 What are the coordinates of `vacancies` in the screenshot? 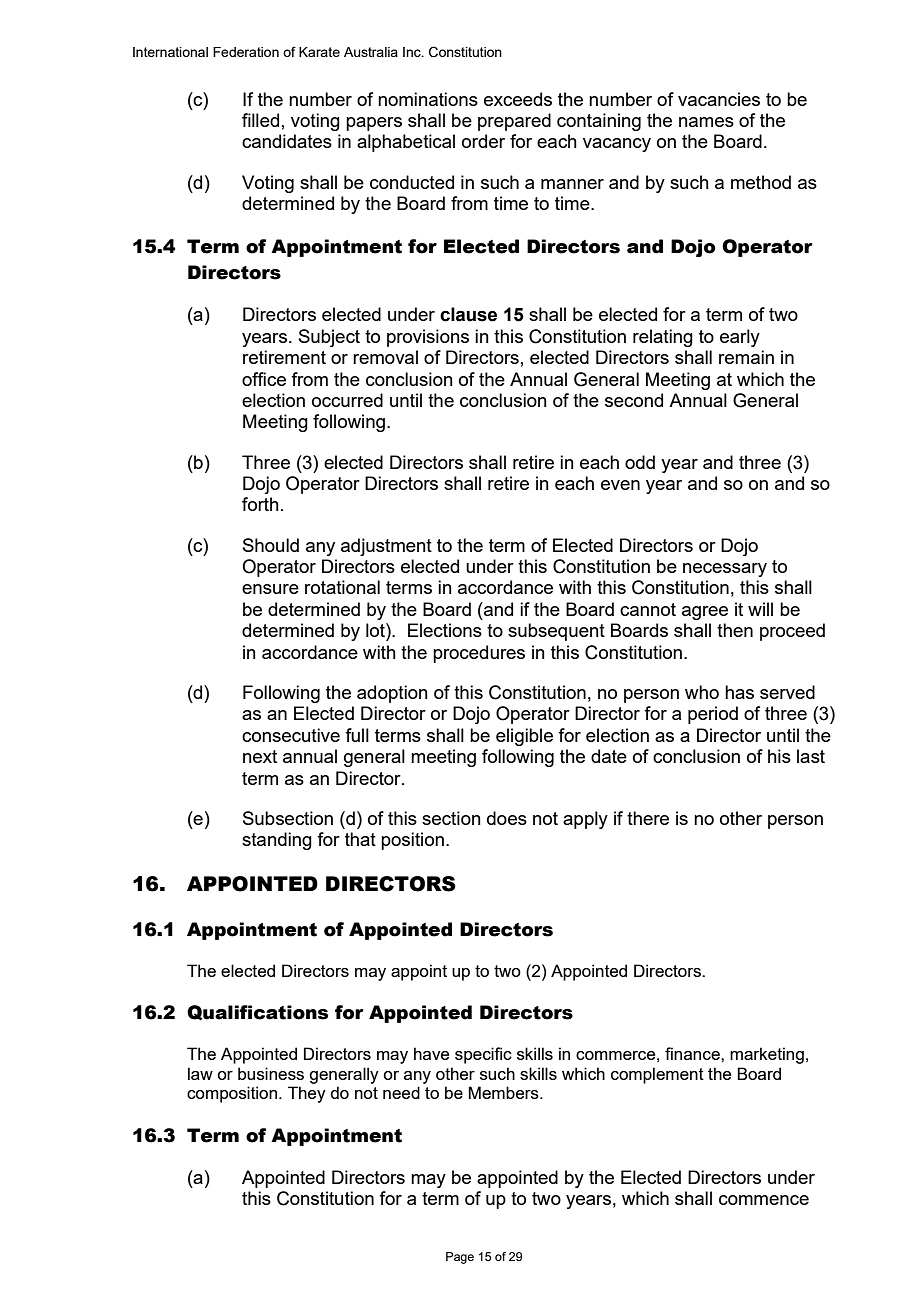 It's located at (719, 99).
